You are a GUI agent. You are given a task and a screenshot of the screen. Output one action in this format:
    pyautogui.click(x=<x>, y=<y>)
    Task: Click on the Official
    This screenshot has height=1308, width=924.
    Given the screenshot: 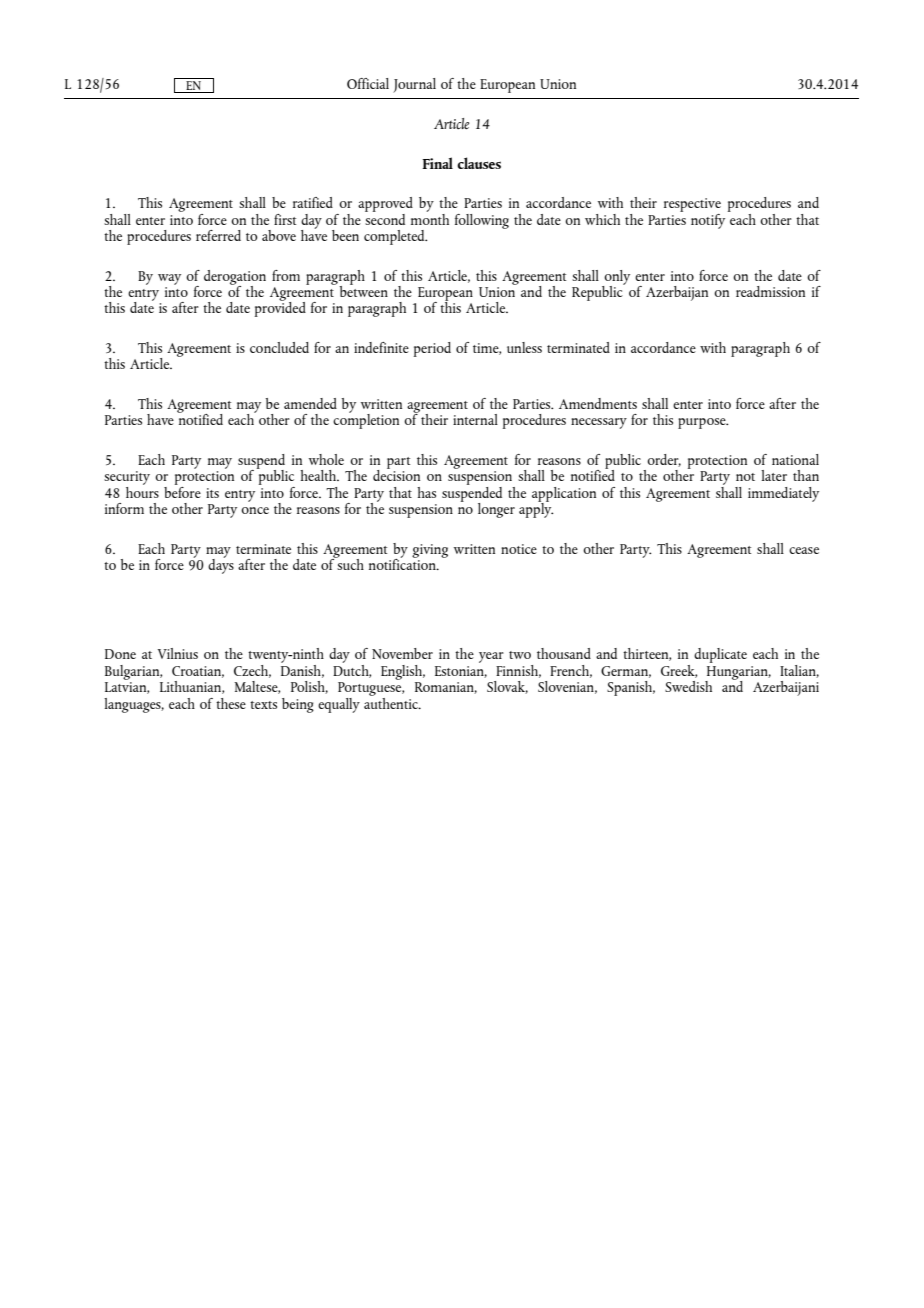 What is the action you would take?
    pyautogui.click(x=368, y=83)
